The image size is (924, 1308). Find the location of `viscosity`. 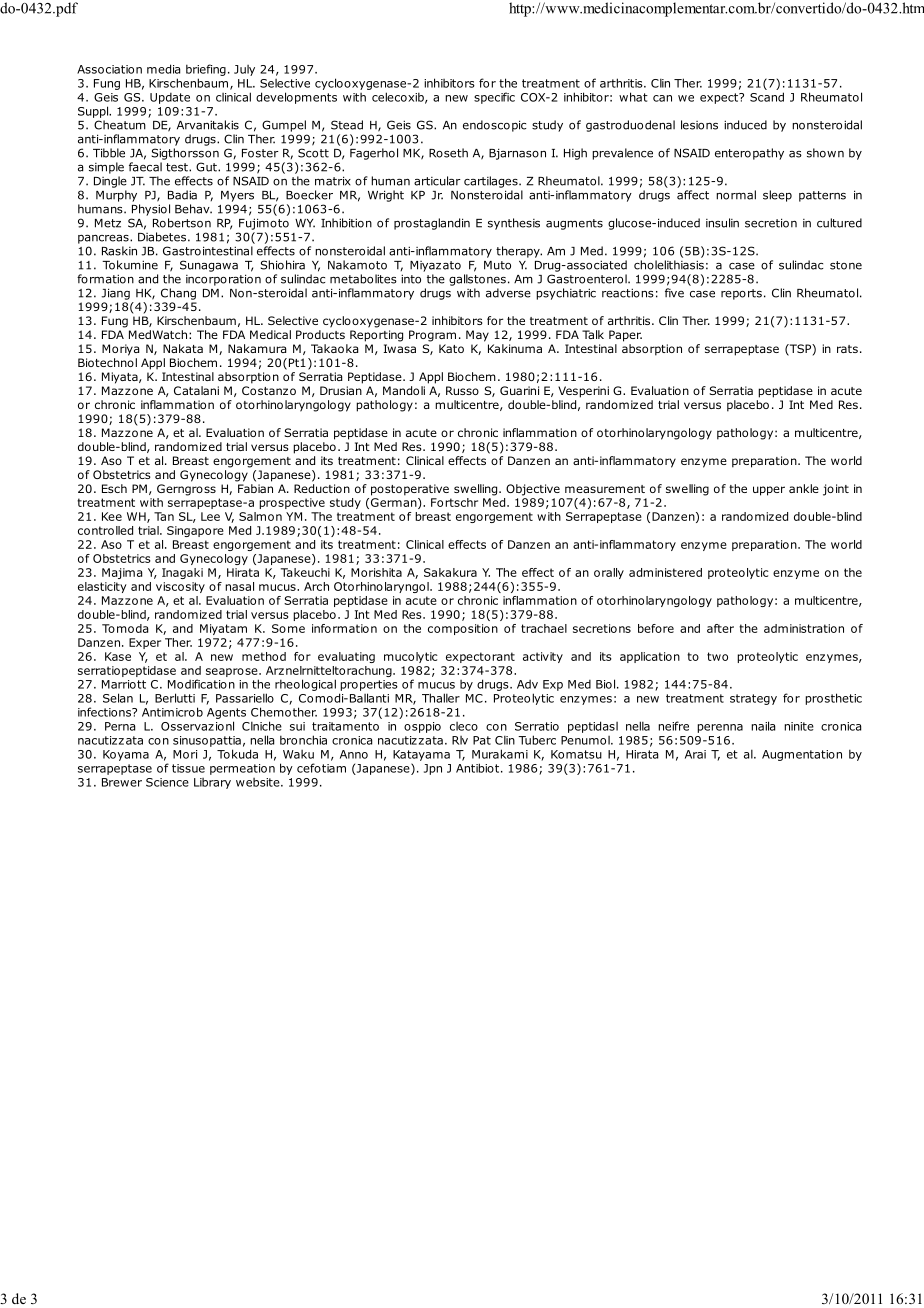

viscosity is located at coordinates (180, 587).
